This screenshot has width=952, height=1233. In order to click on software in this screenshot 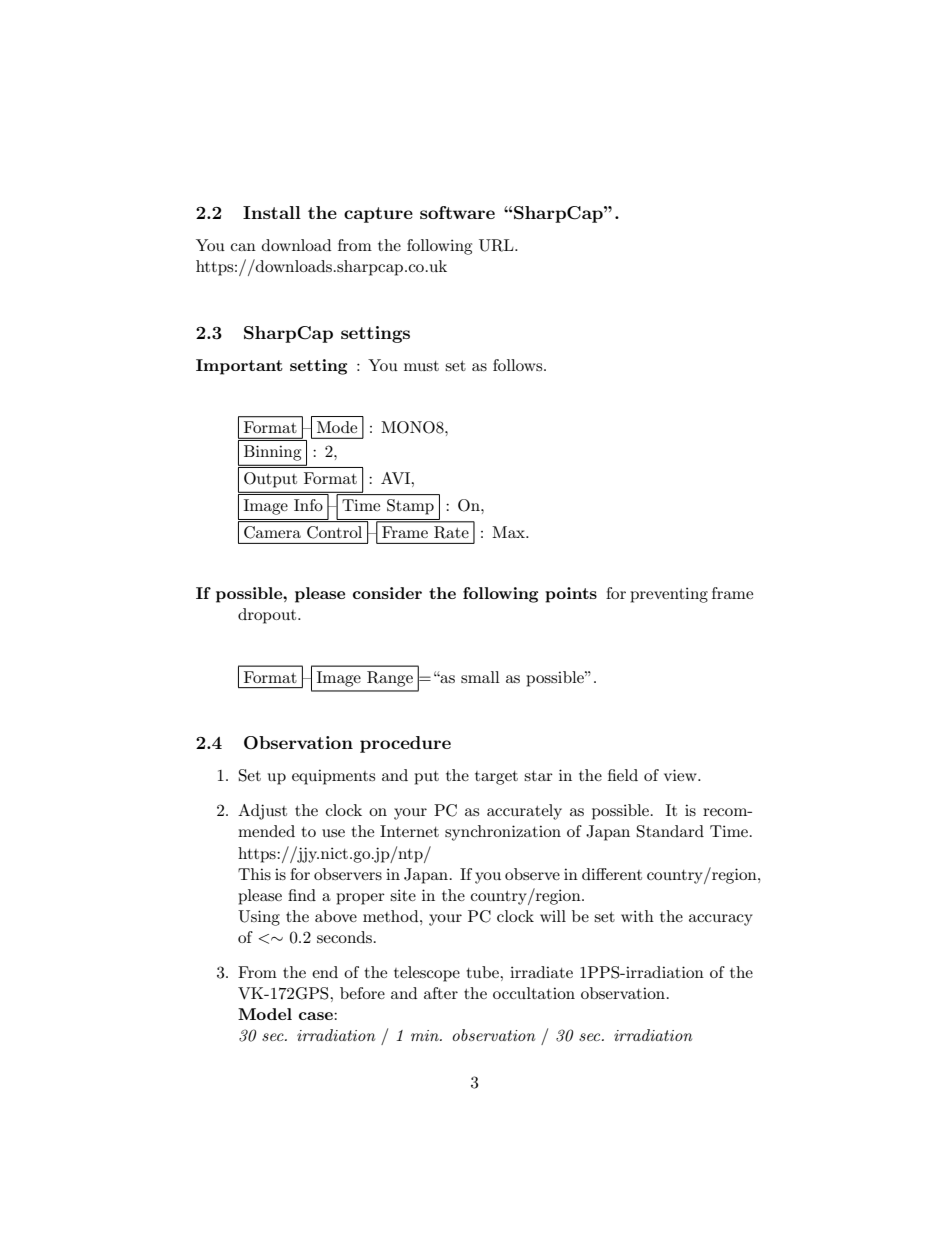, I will do `click(457, 212)`.
